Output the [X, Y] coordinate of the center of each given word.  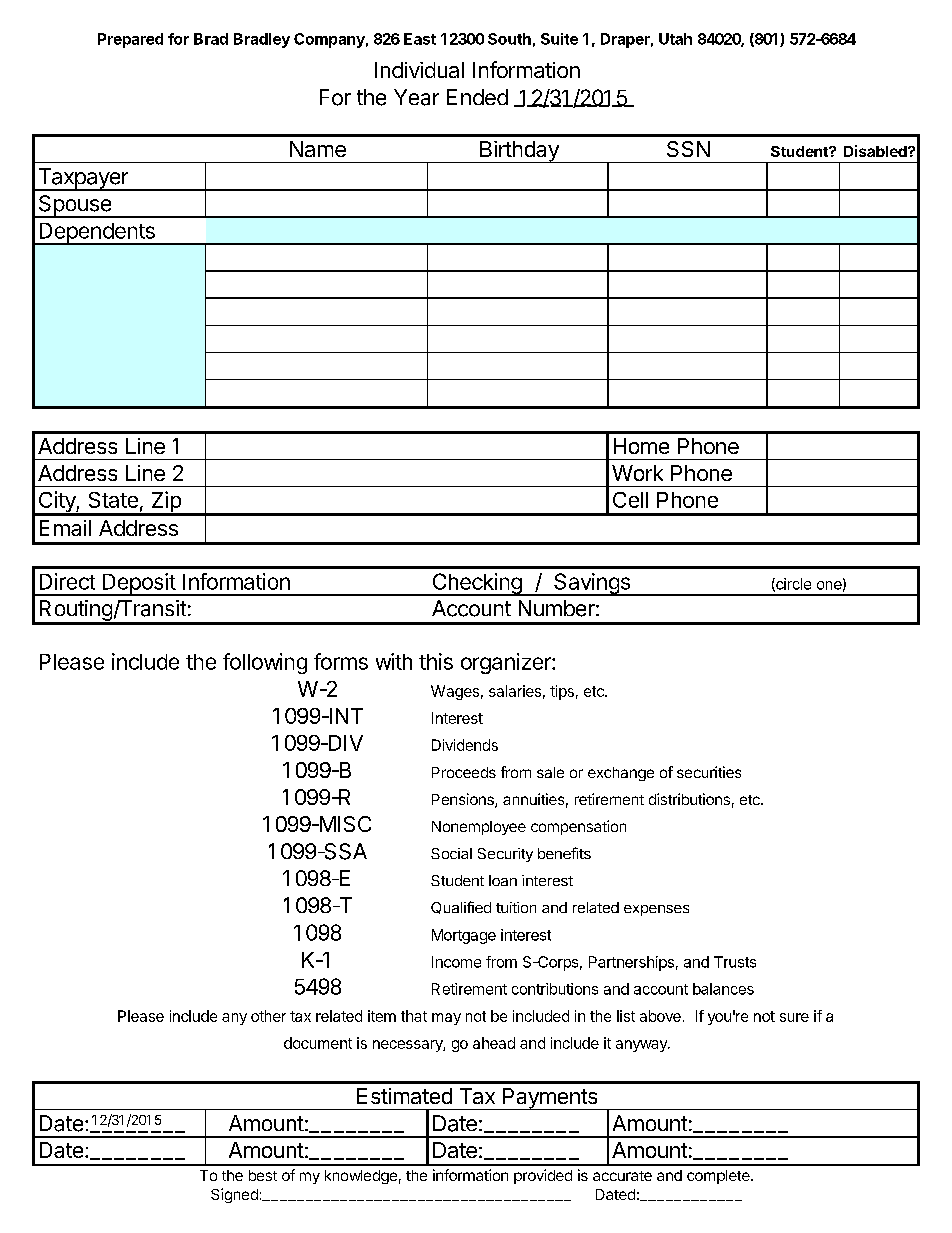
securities [709, 772]
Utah [675, 39]
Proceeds [464, 772]
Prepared [130, 40]
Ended [477, 97]
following [265, 663]
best [263, 1175]
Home [641, 446]
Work [637, 473]
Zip [166, 503]
